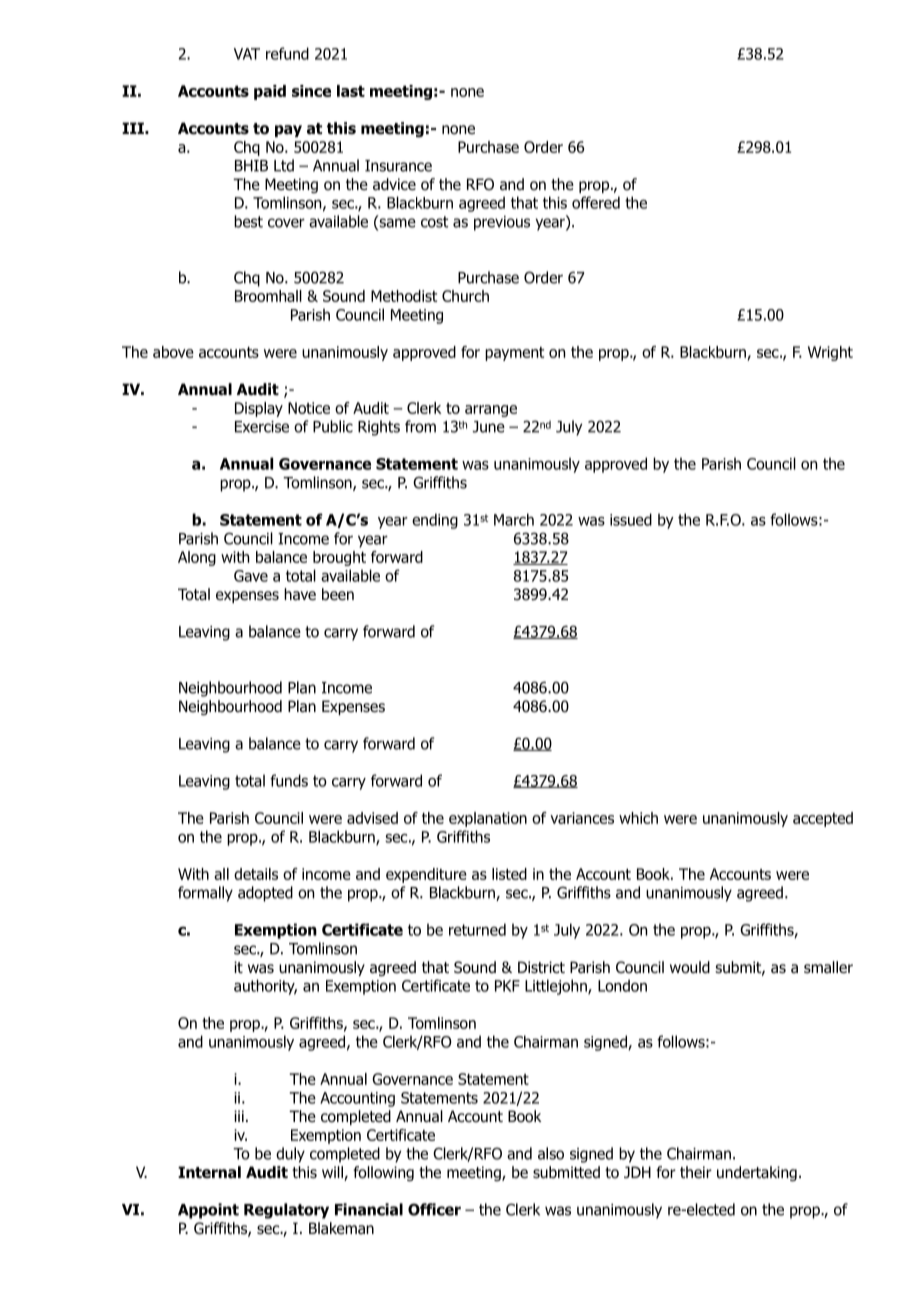 The width and height of the screenshot is (924, 1308). What do you see at coordinates (489, 427) in the screenshot?
I see `June` at bounding box center [489, 427].
